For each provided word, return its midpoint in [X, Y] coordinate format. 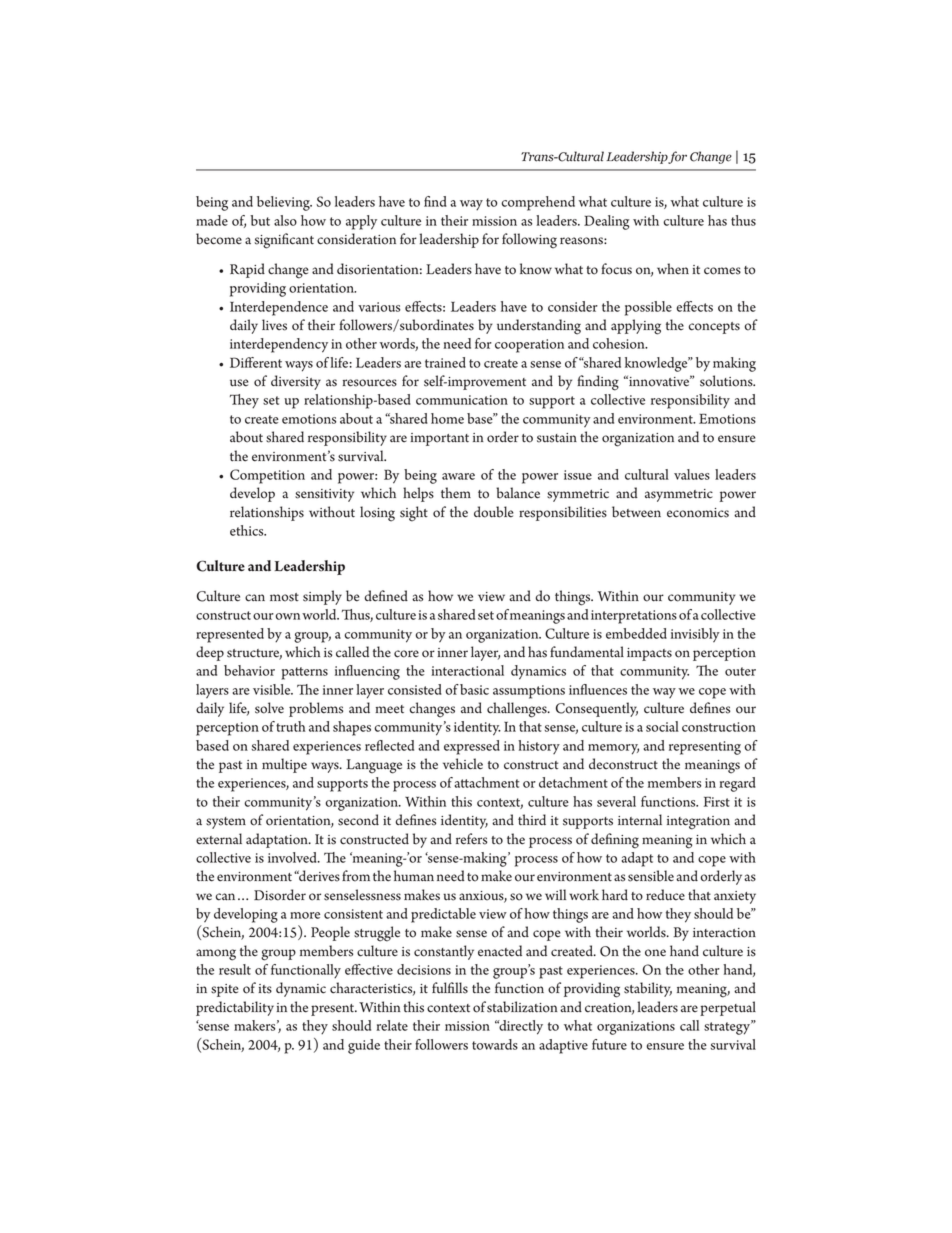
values [692, 474]
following [529, 241]
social [662, 726]
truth [291, 726]
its [265, 989]
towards [495, 1044]
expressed [472, 747]
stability [648, 989]
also [285, 220]
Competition [267, 476]
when [673, 269]
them [456, 493]
